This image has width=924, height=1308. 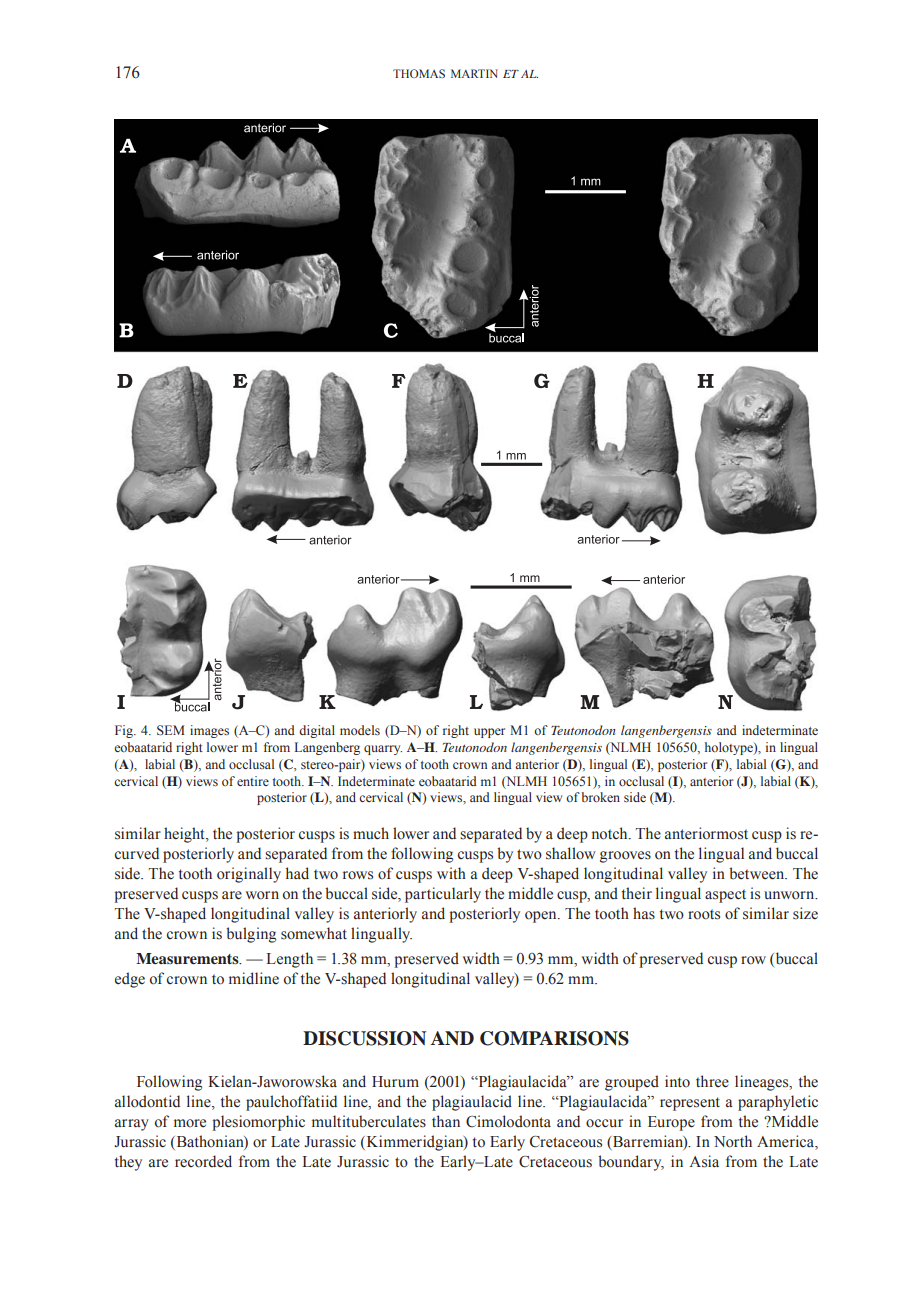 I want to click on models, so click(x=360, y=730).
